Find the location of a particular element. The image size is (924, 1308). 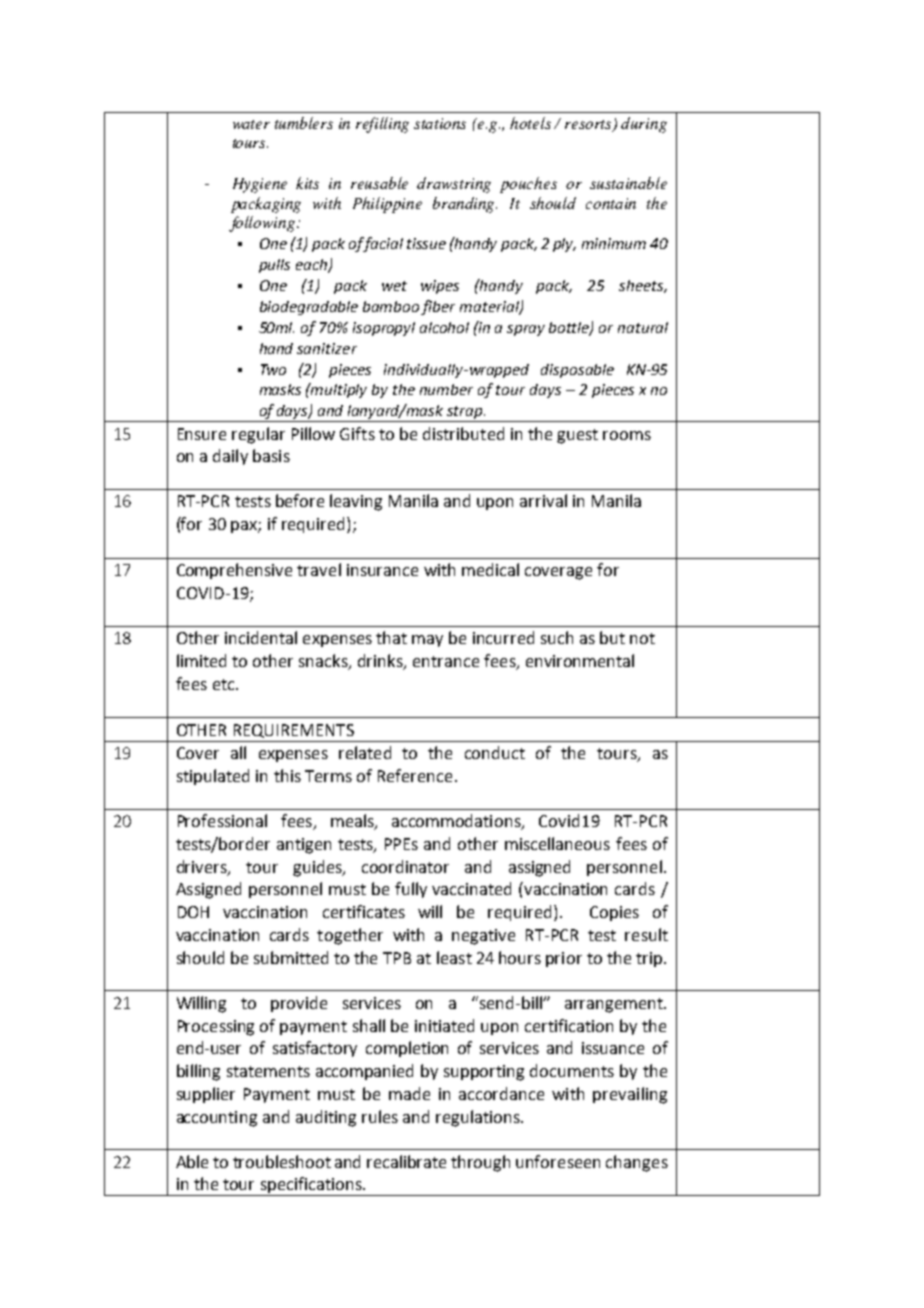

water is located at coordinates (251, 124).
